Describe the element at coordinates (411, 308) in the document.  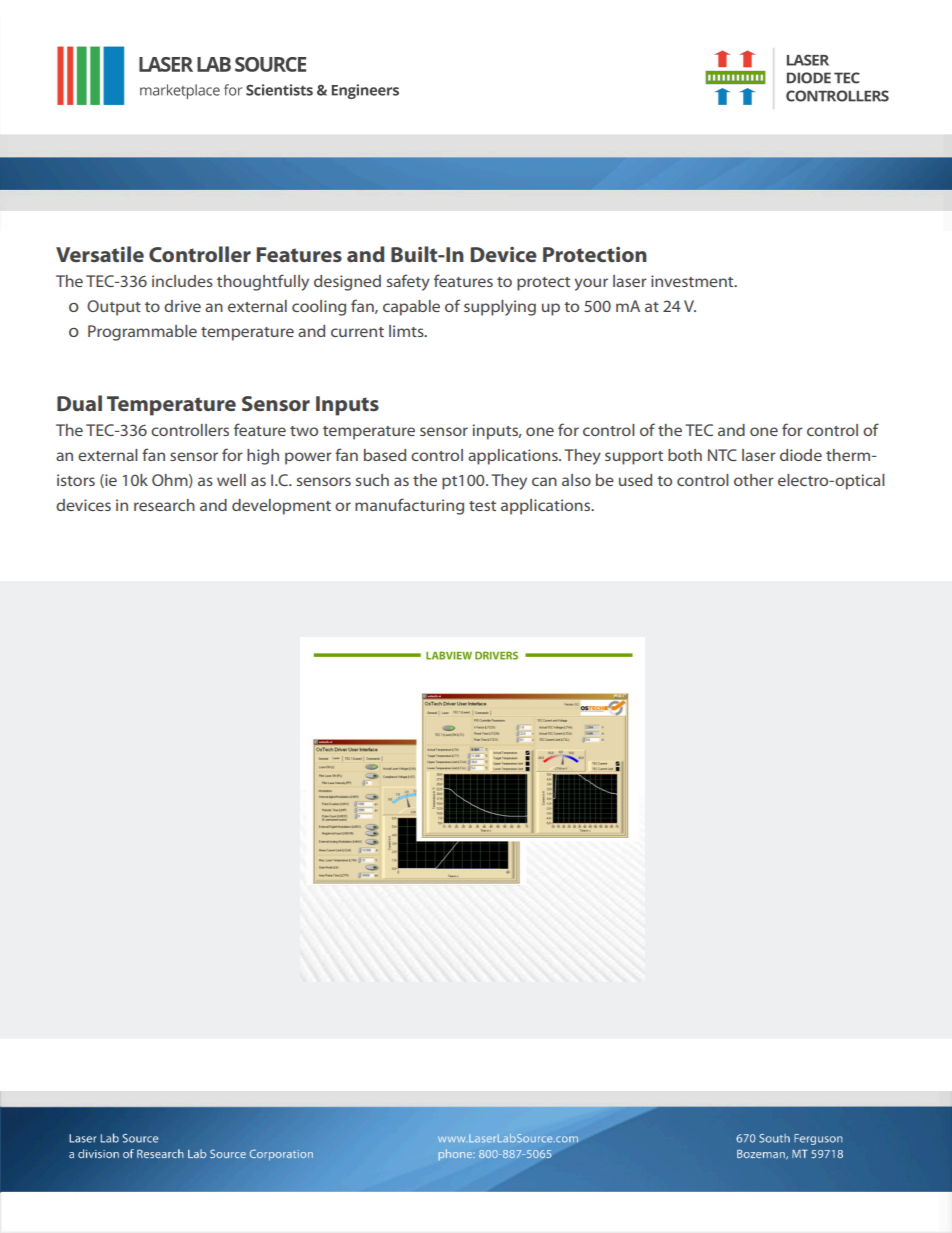
I see `capable` at that location.
